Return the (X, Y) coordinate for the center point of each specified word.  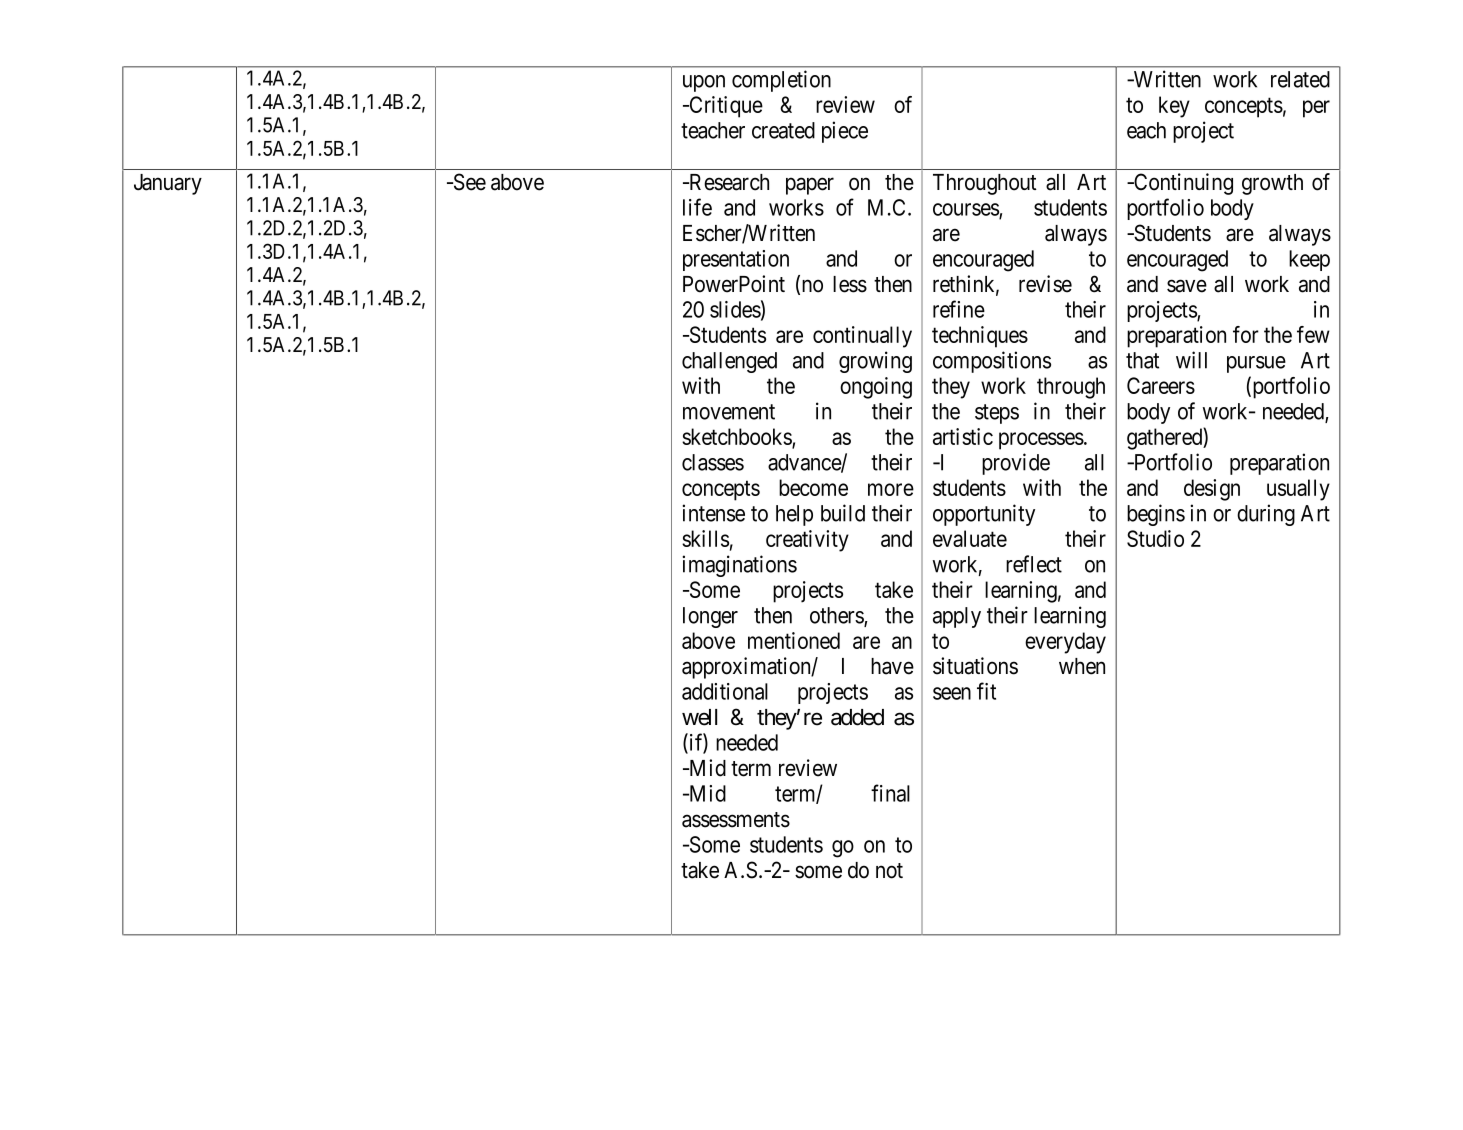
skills (705, 538)
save (1187, 286)
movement (729, 412)
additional (725, 691)
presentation (736, 260)
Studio (1155, 538)
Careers (1161, 385)
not (889, 871)
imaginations (739, 566)
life (697, 207)
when (1082, 666)
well (699, 717)
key (1174, 107)
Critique (725, 107)
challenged (729, 362)
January (168, 184)
